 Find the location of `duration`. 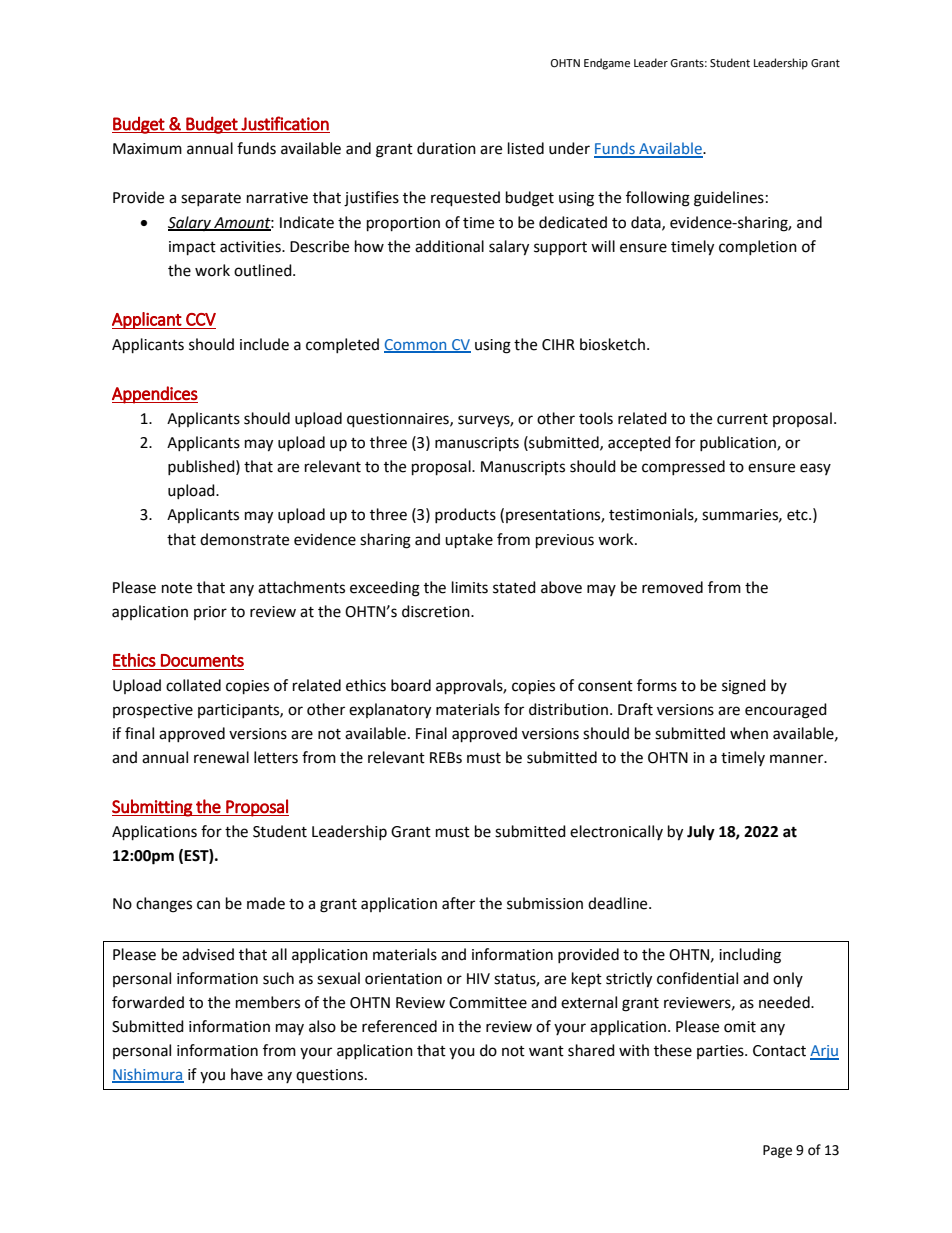

duration is located at coordinates (446, 148).
